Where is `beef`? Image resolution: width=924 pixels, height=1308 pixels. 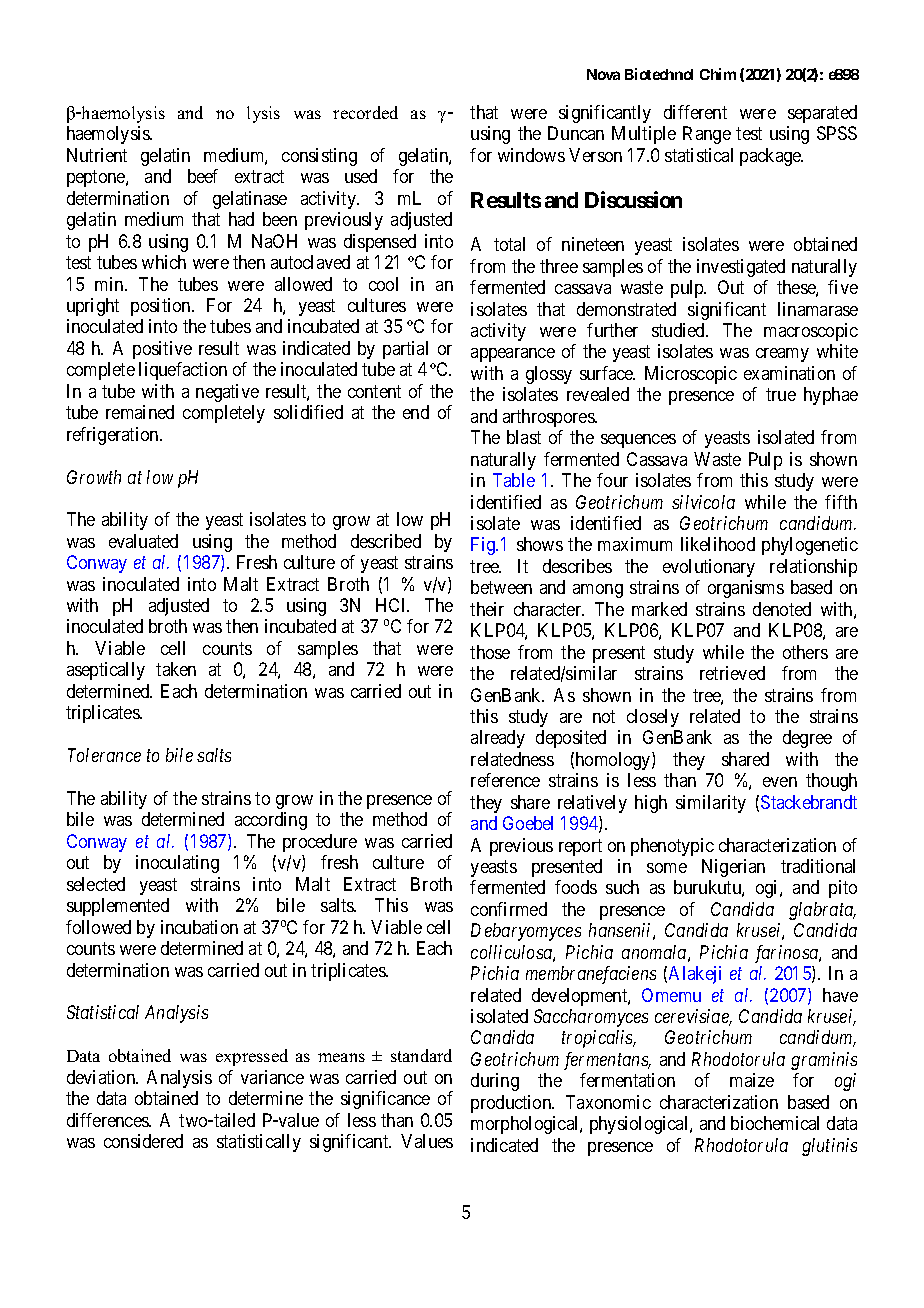
beef is located at coordinates (203, 176).
